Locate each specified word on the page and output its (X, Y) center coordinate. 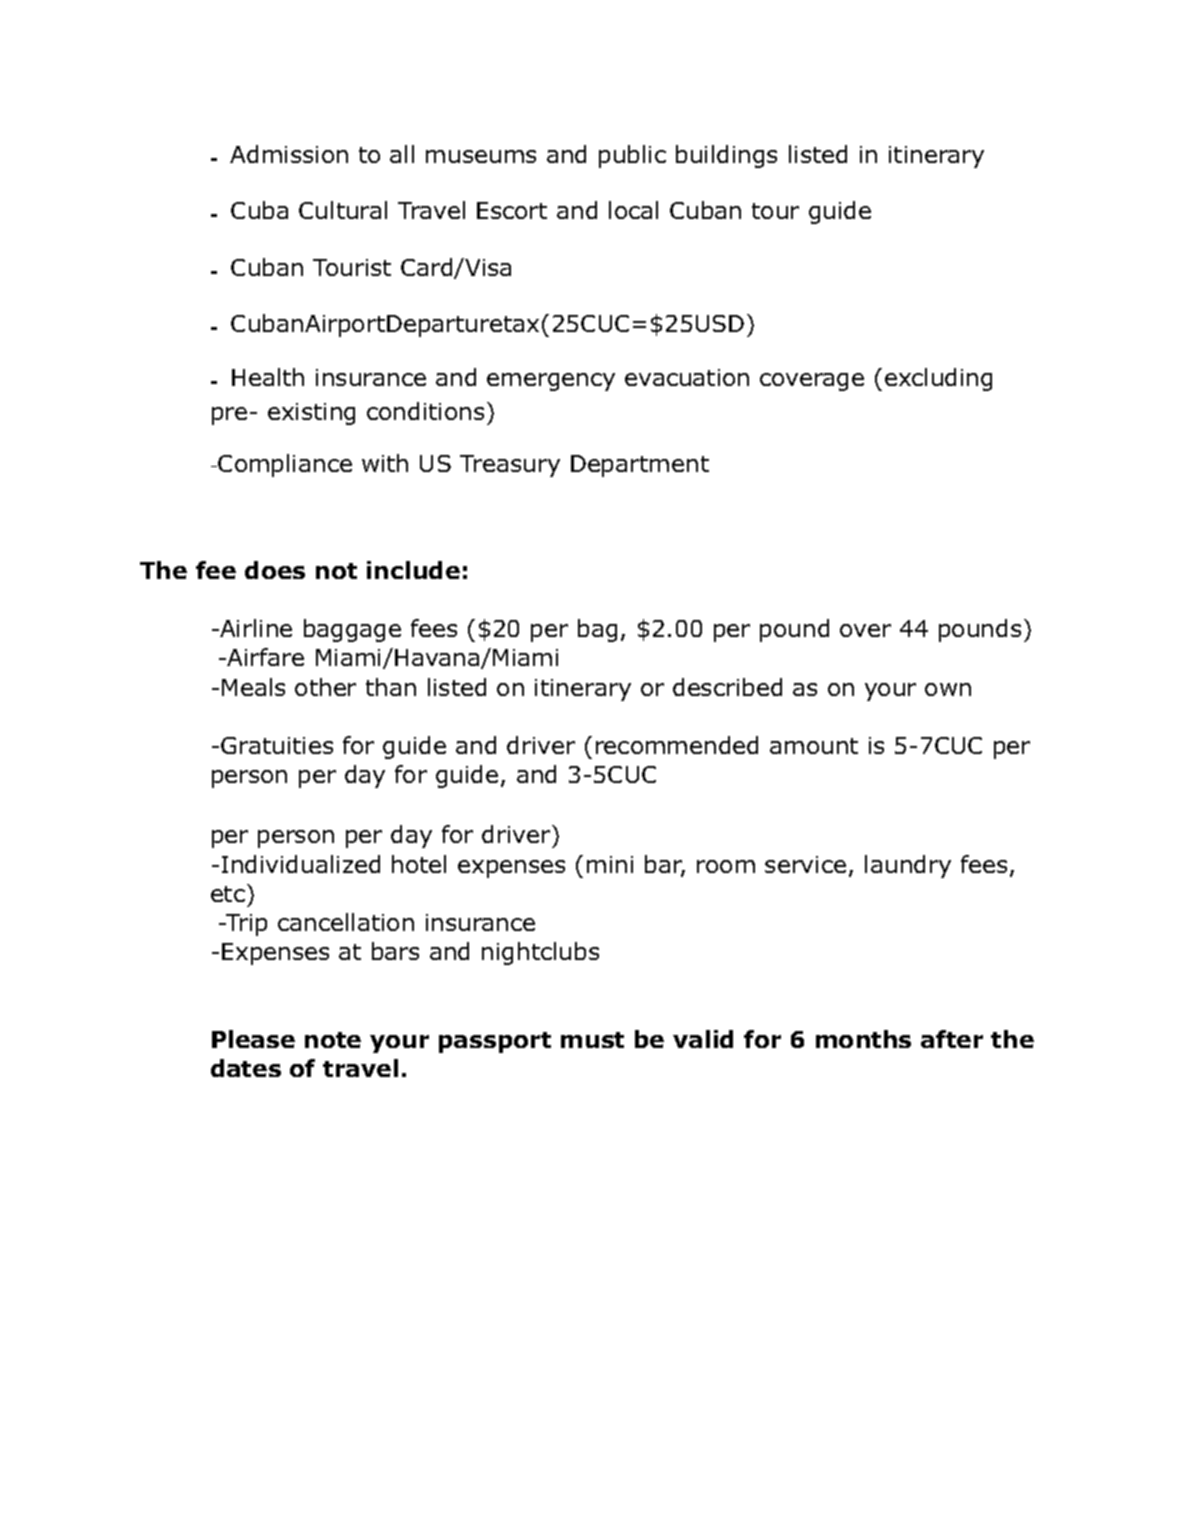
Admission (289, 154)
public (632, 156)
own (948, 689)
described (727, 687)
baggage (352, 630)
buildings (726, 156)
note (333, 1040)
